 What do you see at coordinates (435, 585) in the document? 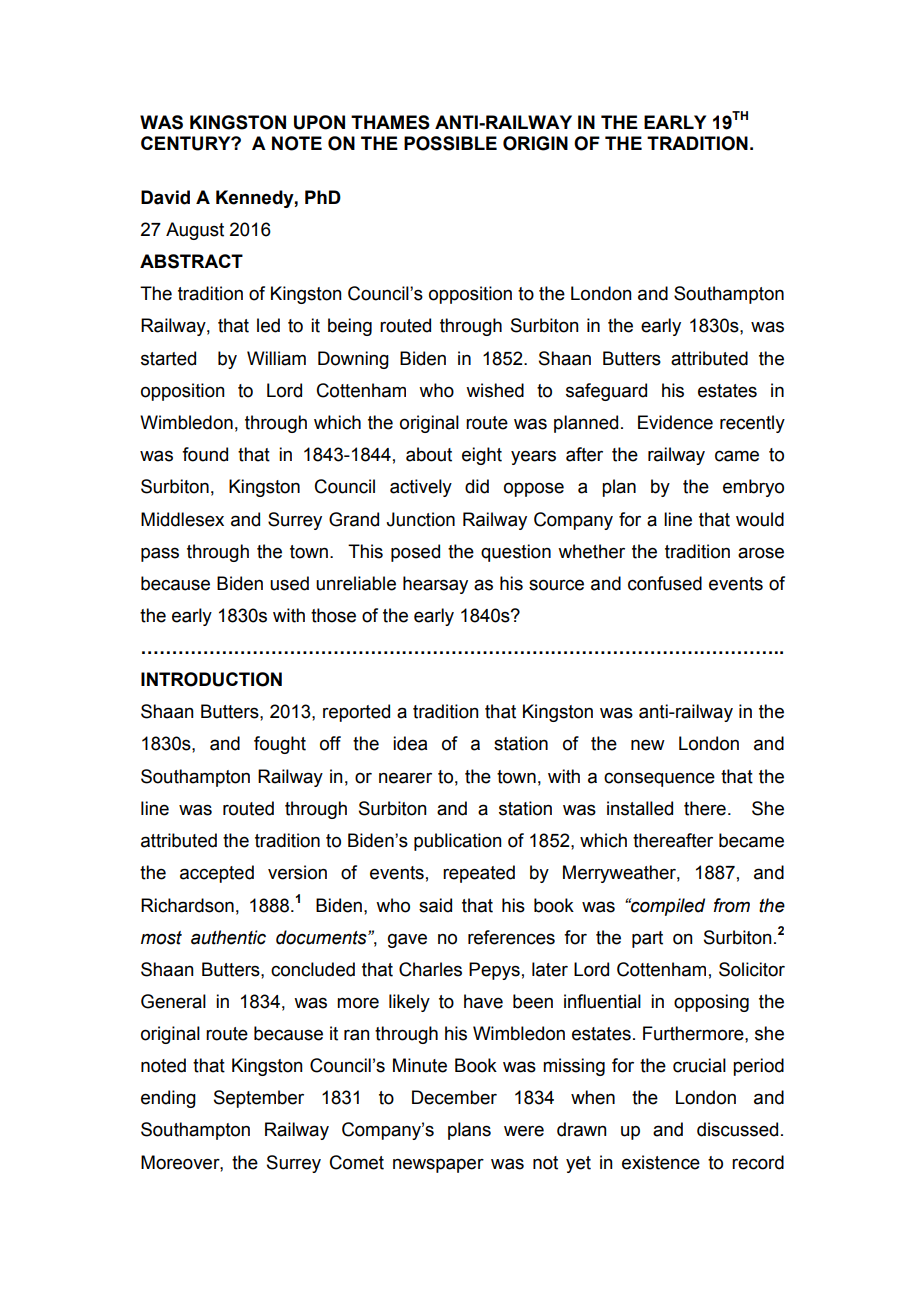
I see `hearsay` at bounding box center [435, 585].
